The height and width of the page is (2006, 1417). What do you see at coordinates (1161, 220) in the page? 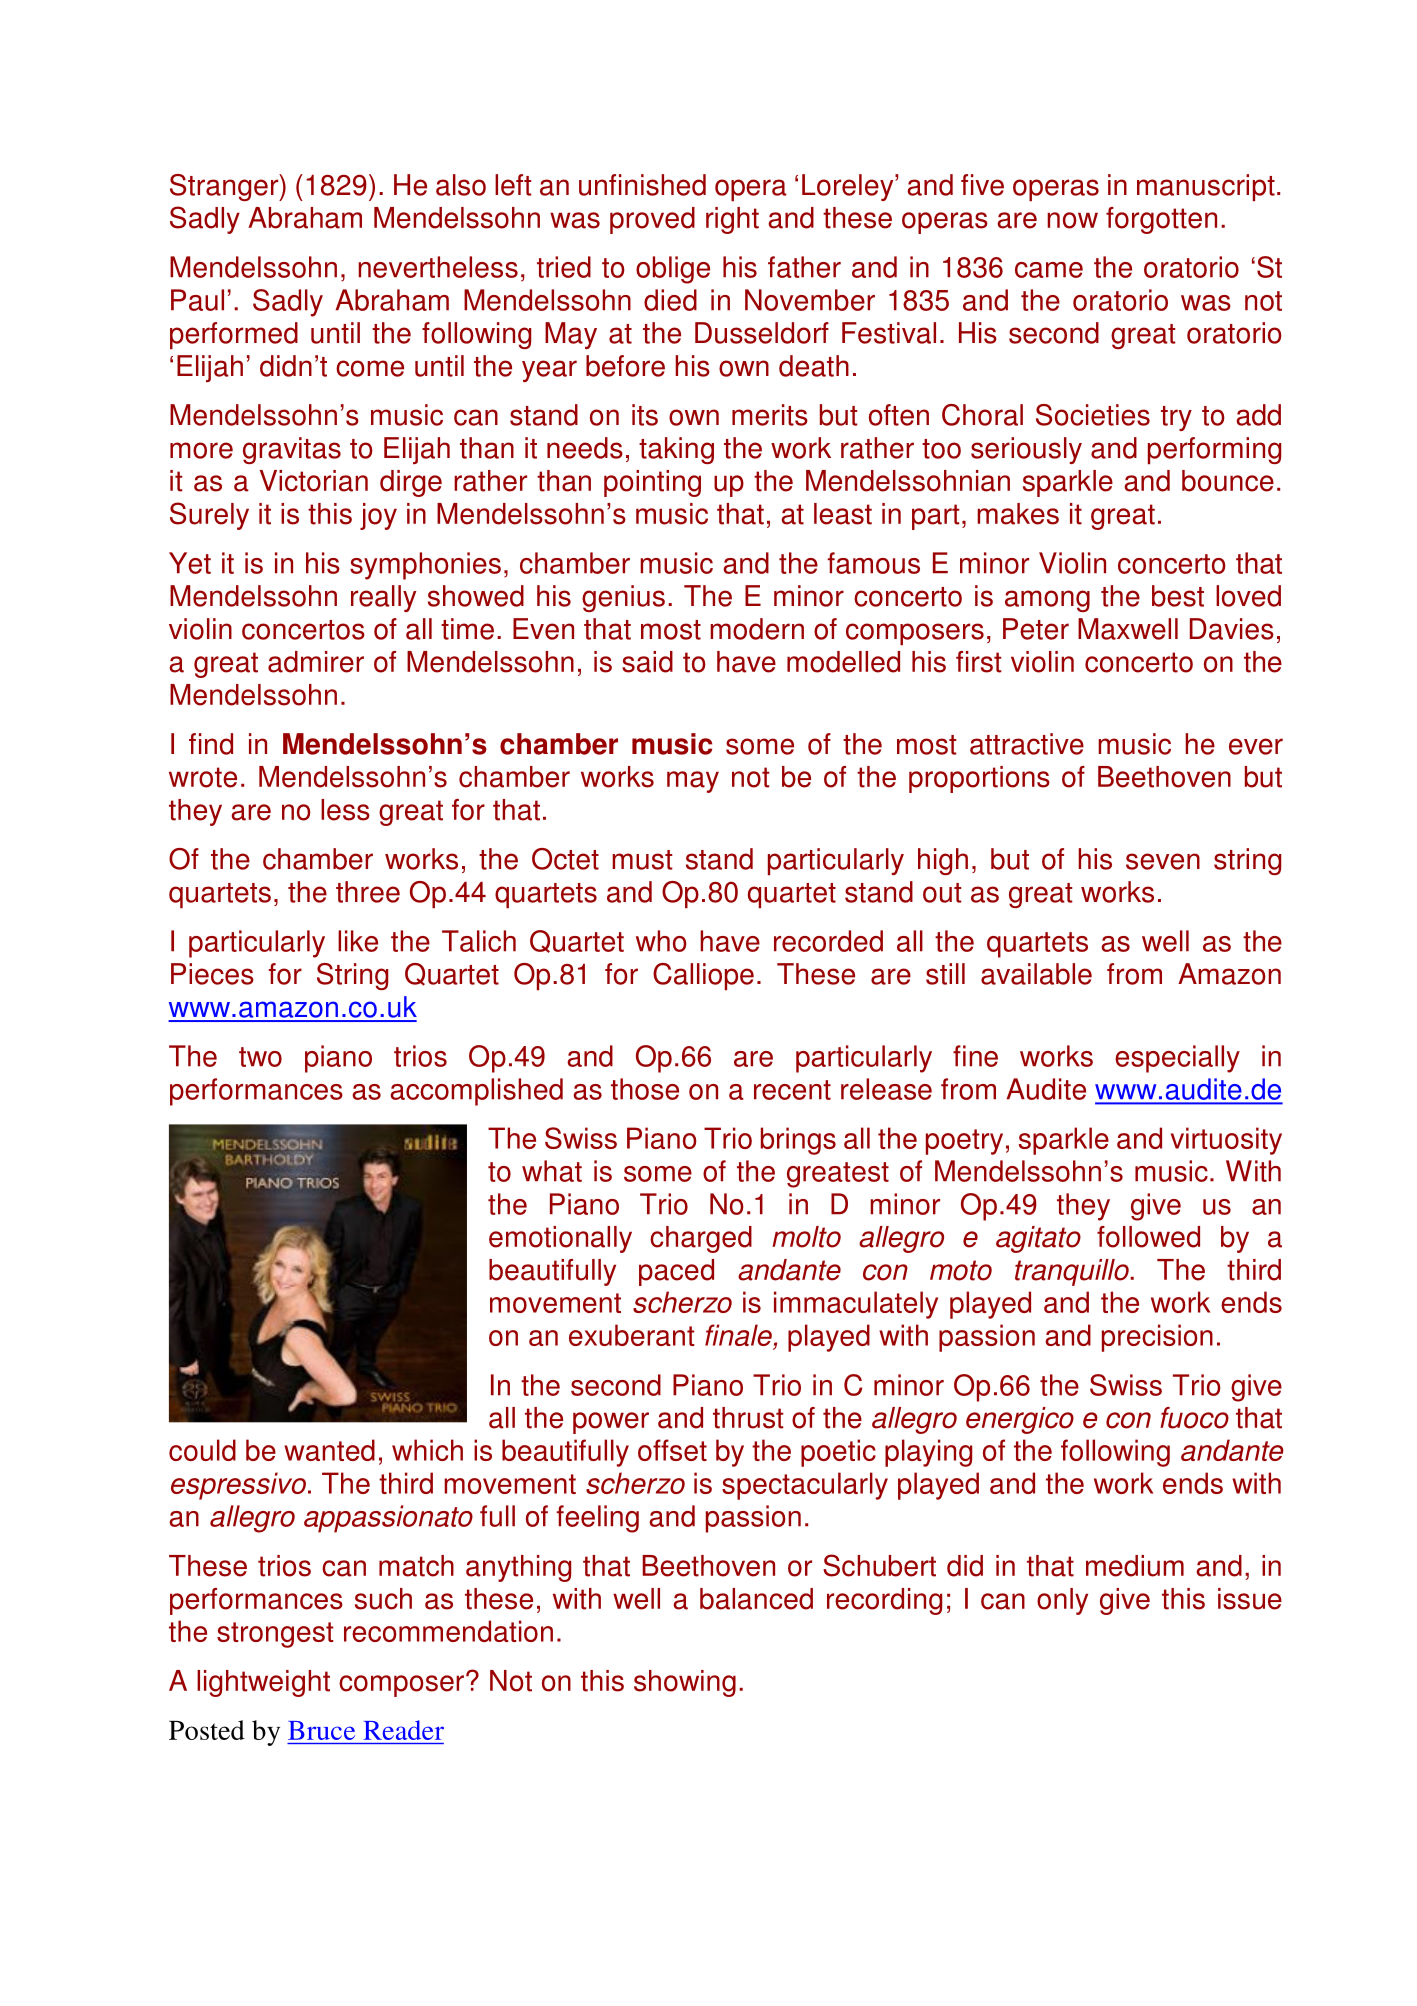
I see `forgotten` at bounding box center [1161, 220].
